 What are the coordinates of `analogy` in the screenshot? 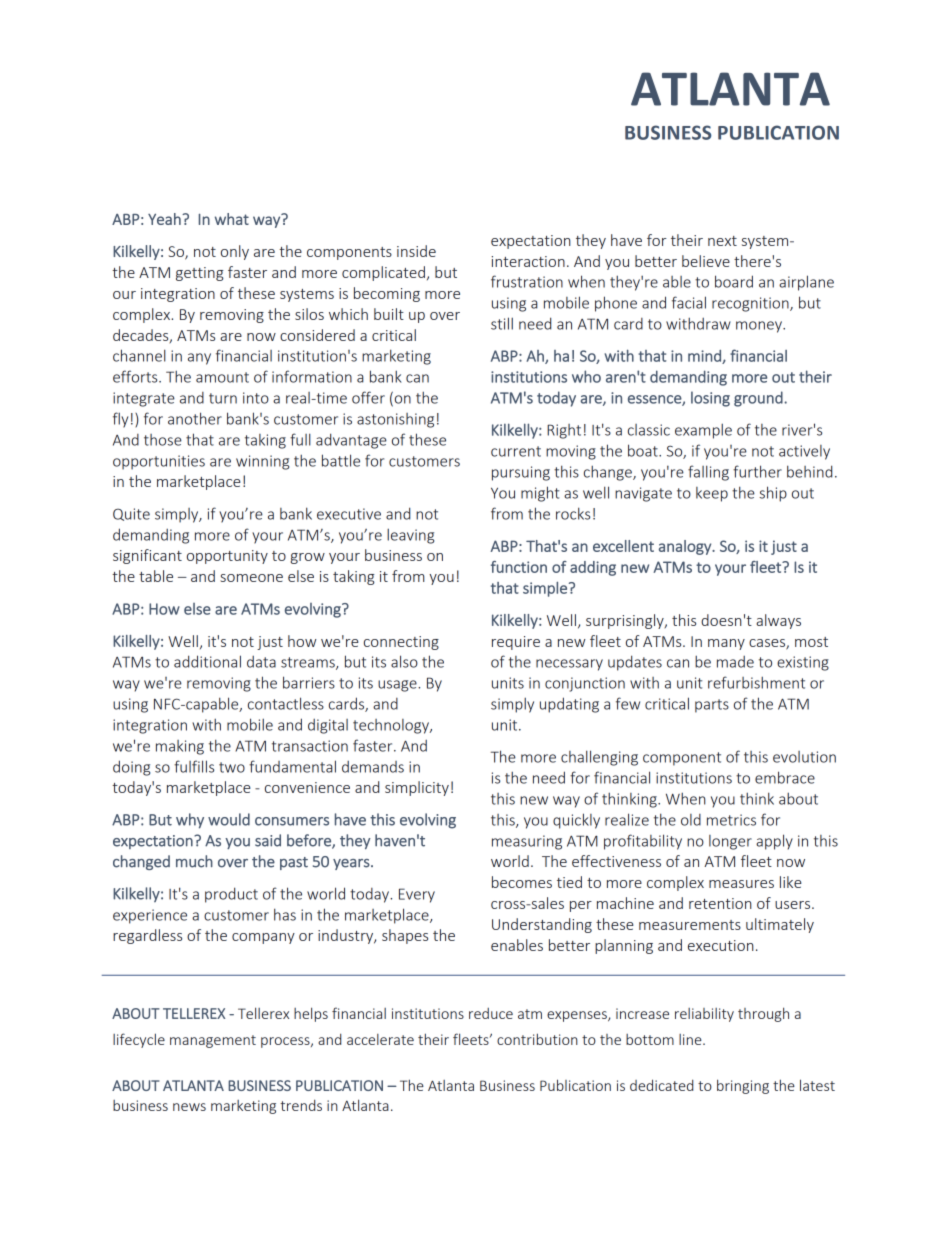 It's located at (686, 547).
